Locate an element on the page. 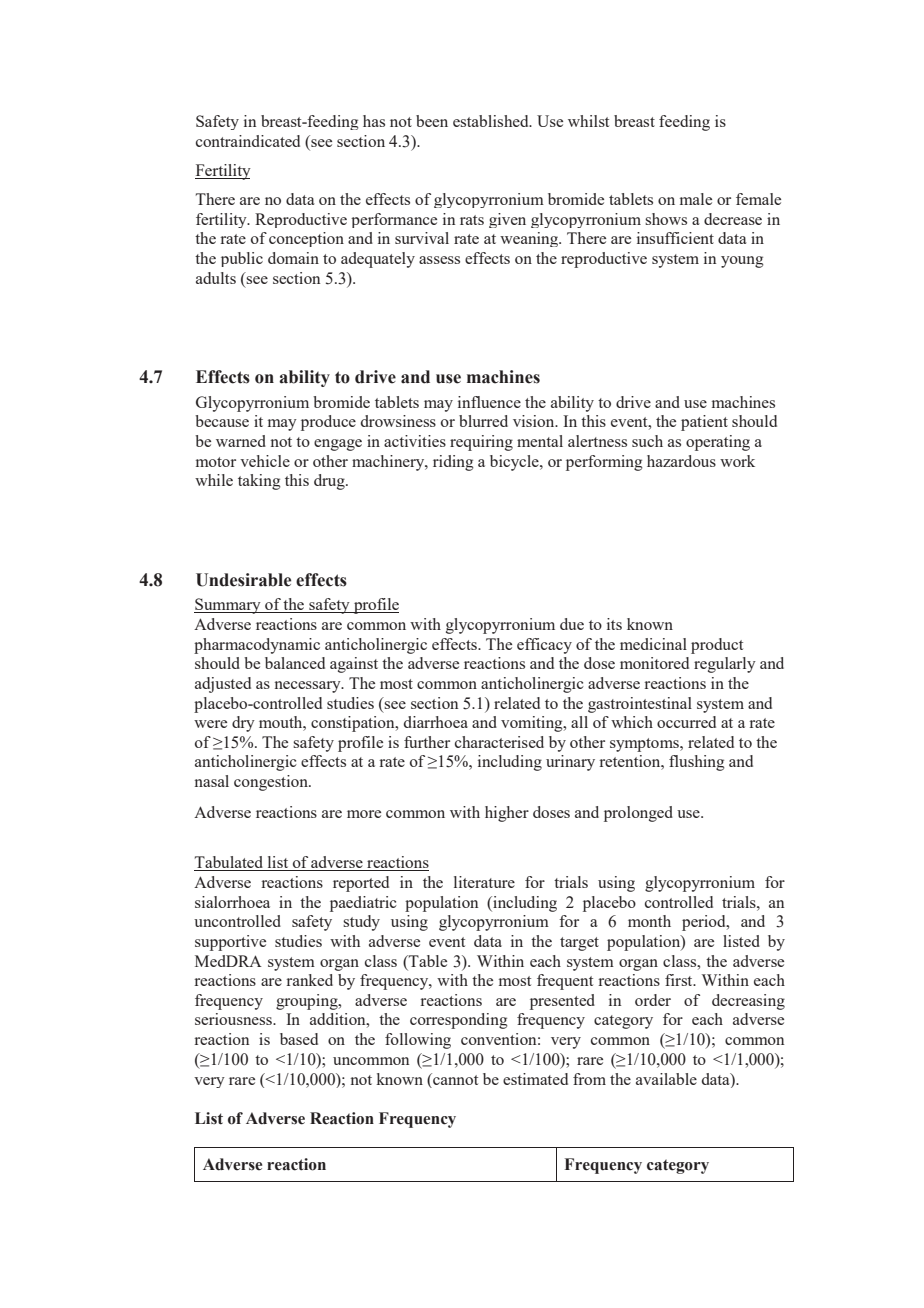 The height and width of the image is (1308, 924). occurred is located at coordinates (686, 722).
